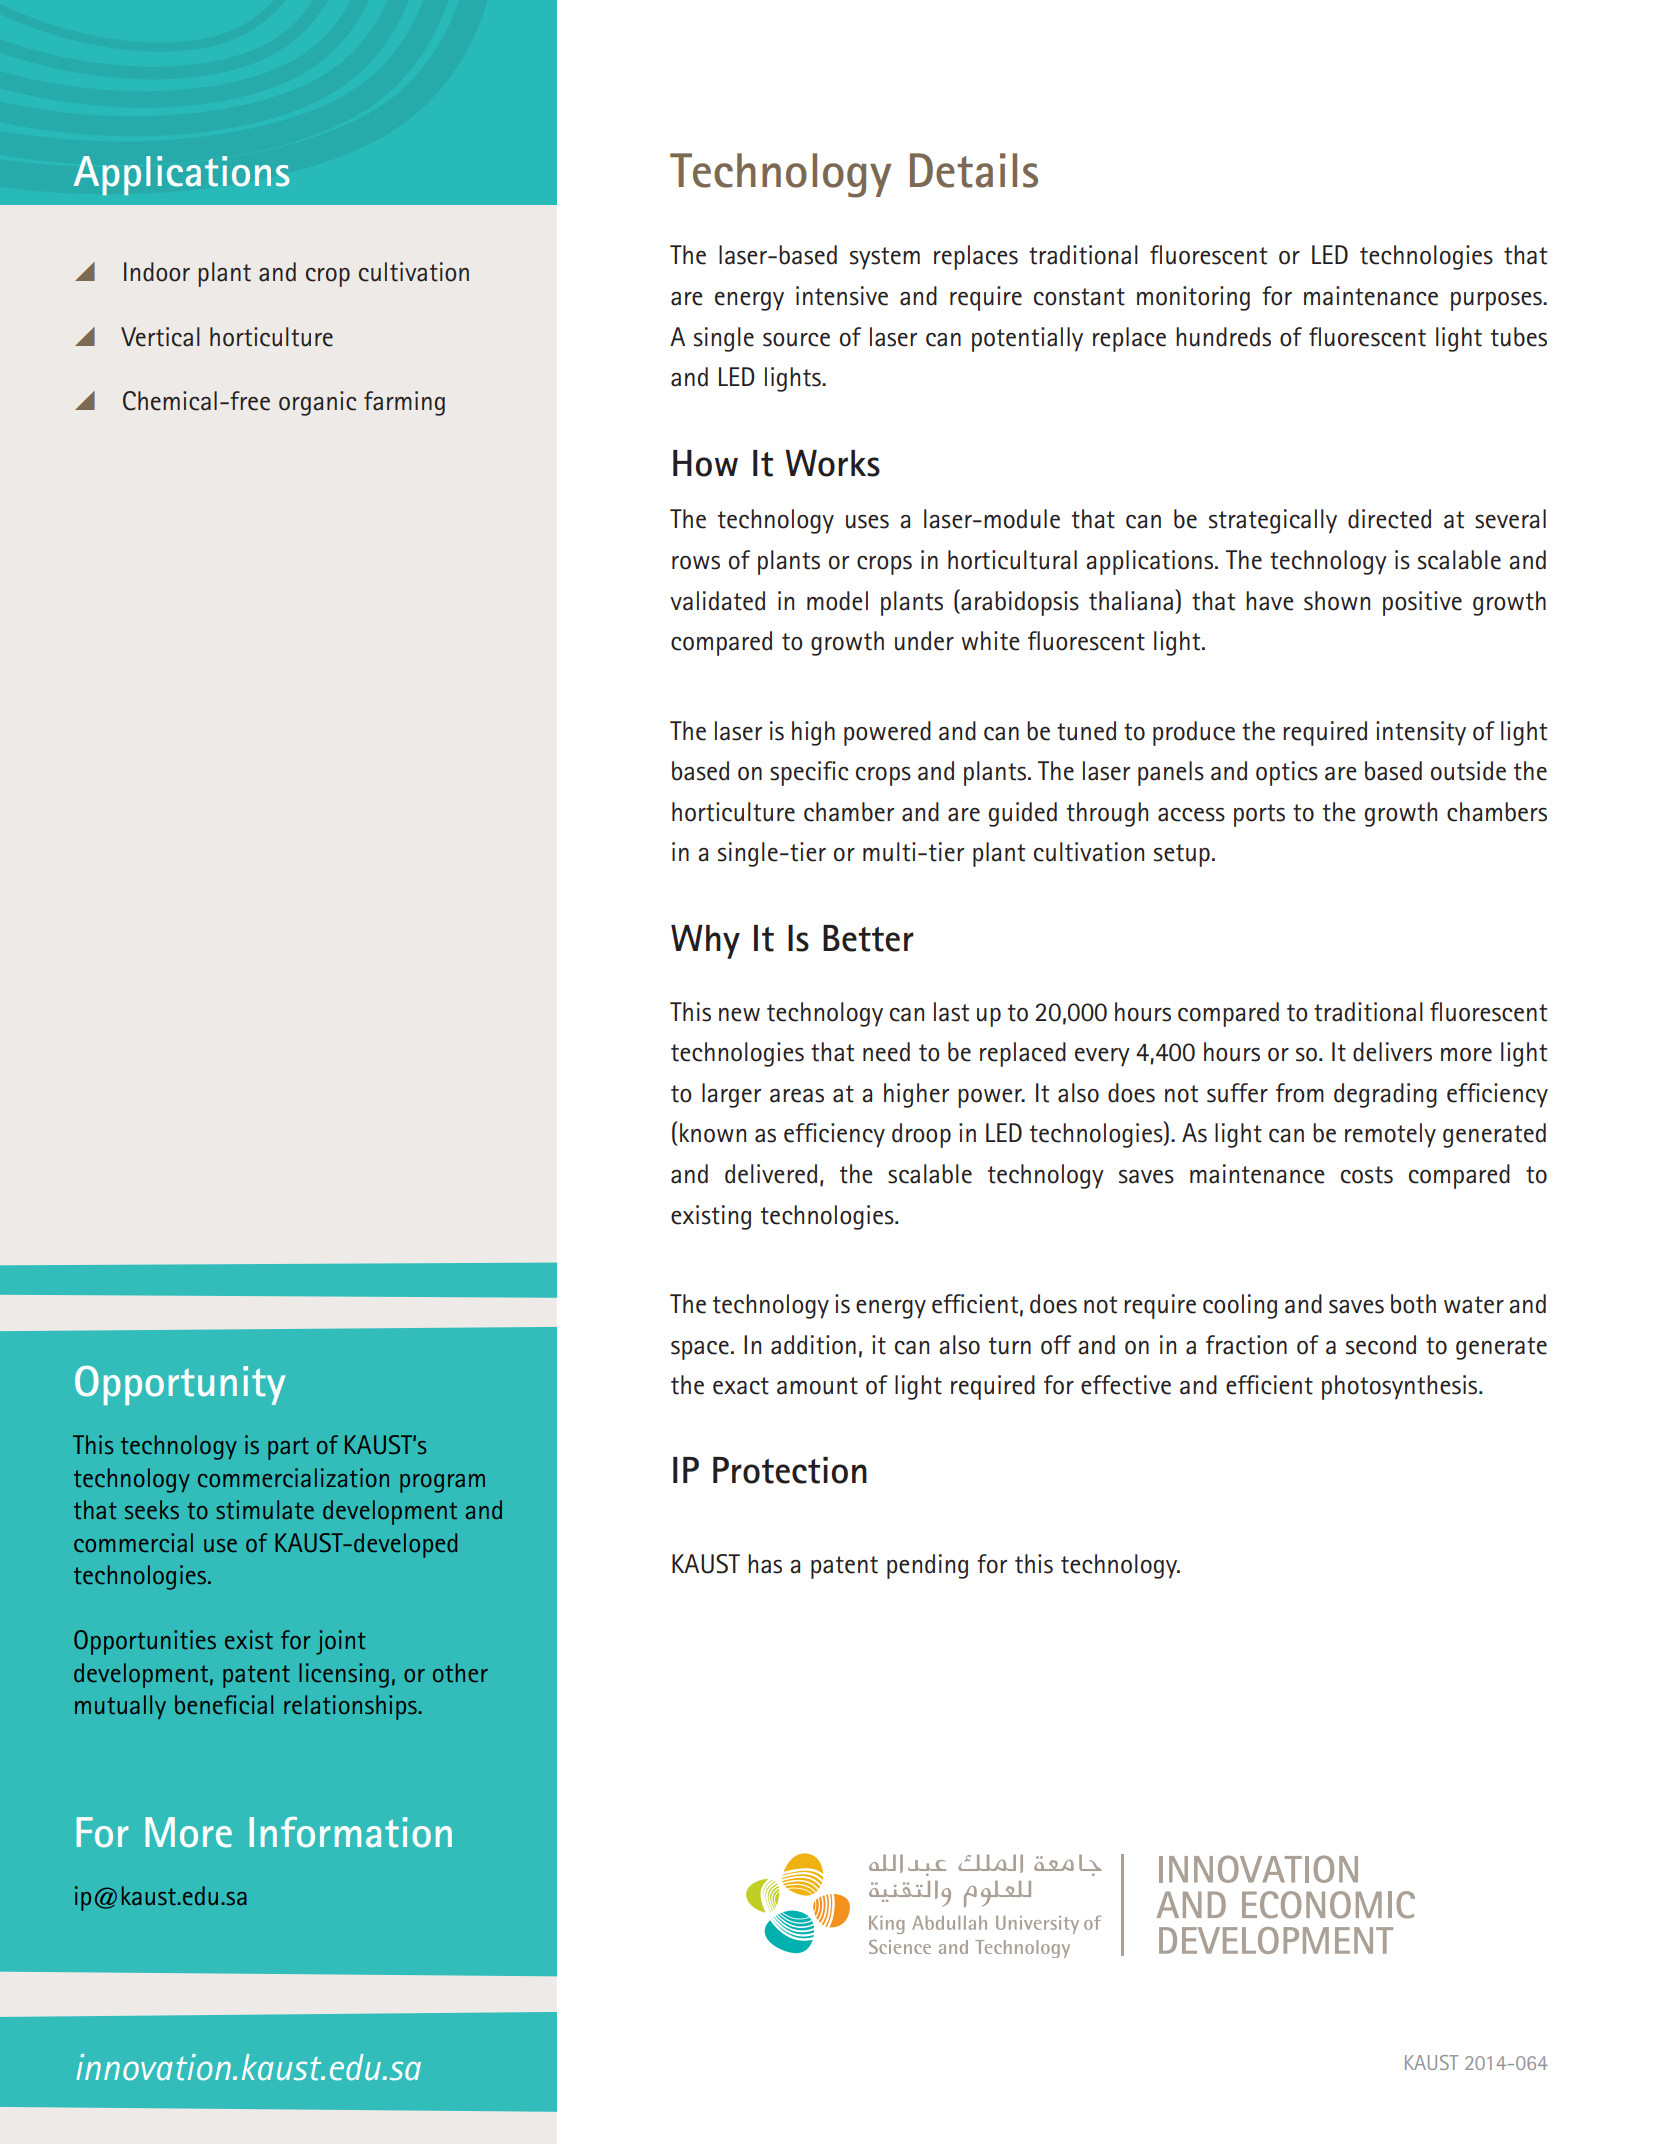 The width and height of the screenshot is (1657, 2144). What do you see at coordinates (318, 403) in the screenshot?
I see `organic` at bounding box center [318, 403].
